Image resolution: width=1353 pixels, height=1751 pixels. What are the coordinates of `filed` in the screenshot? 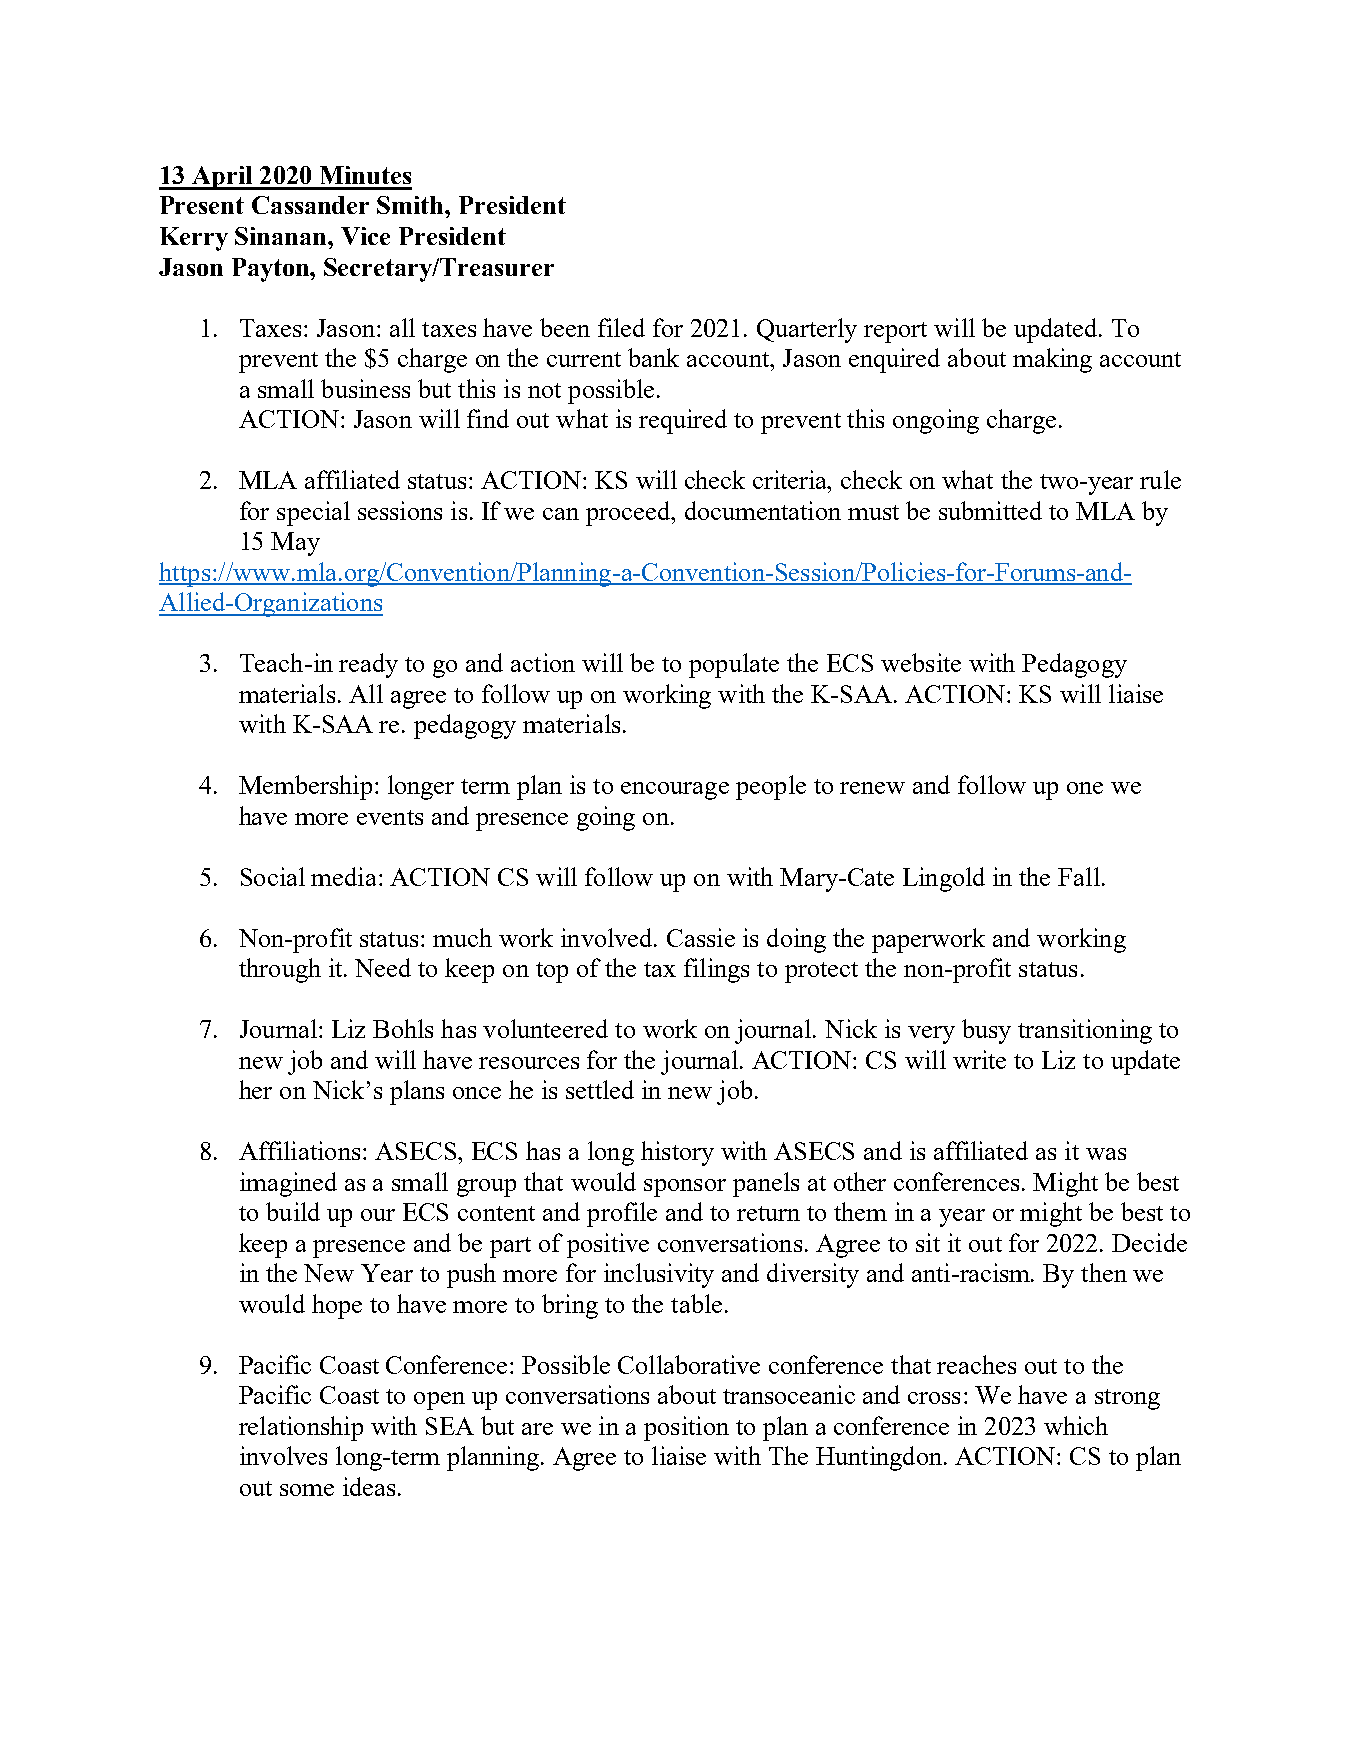 It's located at (621, 327).
